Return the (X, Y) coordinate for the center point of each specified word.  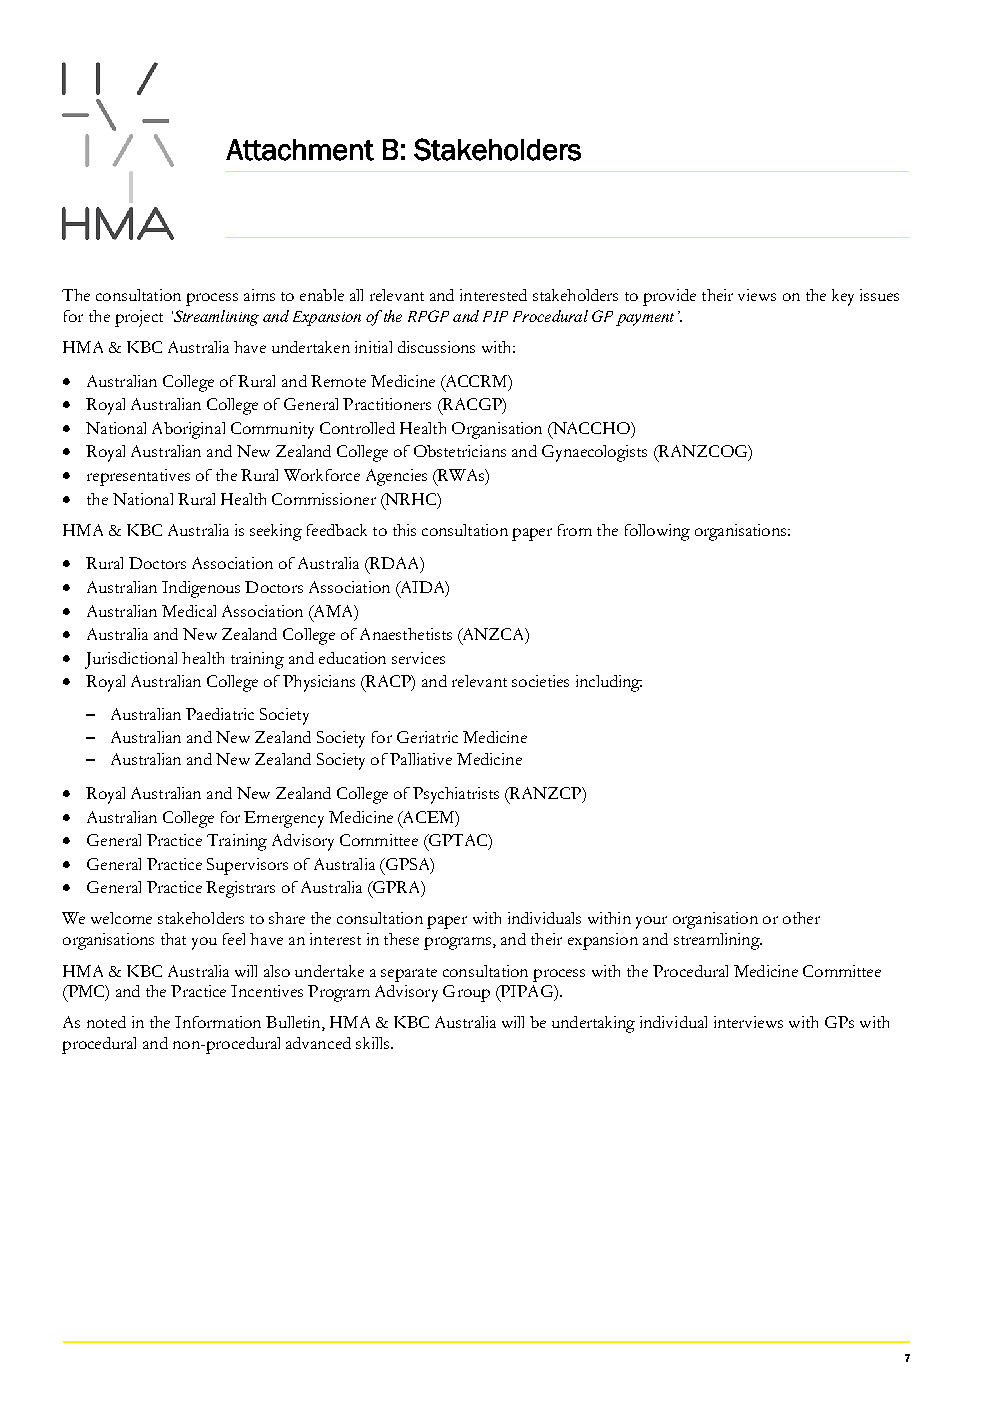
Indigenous (201, 589)
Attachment (300, 150)
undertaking (593, 1024)
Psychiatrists (456, 795)
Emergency (284, 819)
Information (218, 1022)
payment (645, 319)
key (843, 297)
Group (466, 993)
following (657, 532)
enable (322, 295)
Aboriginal (188, 430)
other (801, 918)
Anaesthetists (406, 634)
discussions (436, 347)
